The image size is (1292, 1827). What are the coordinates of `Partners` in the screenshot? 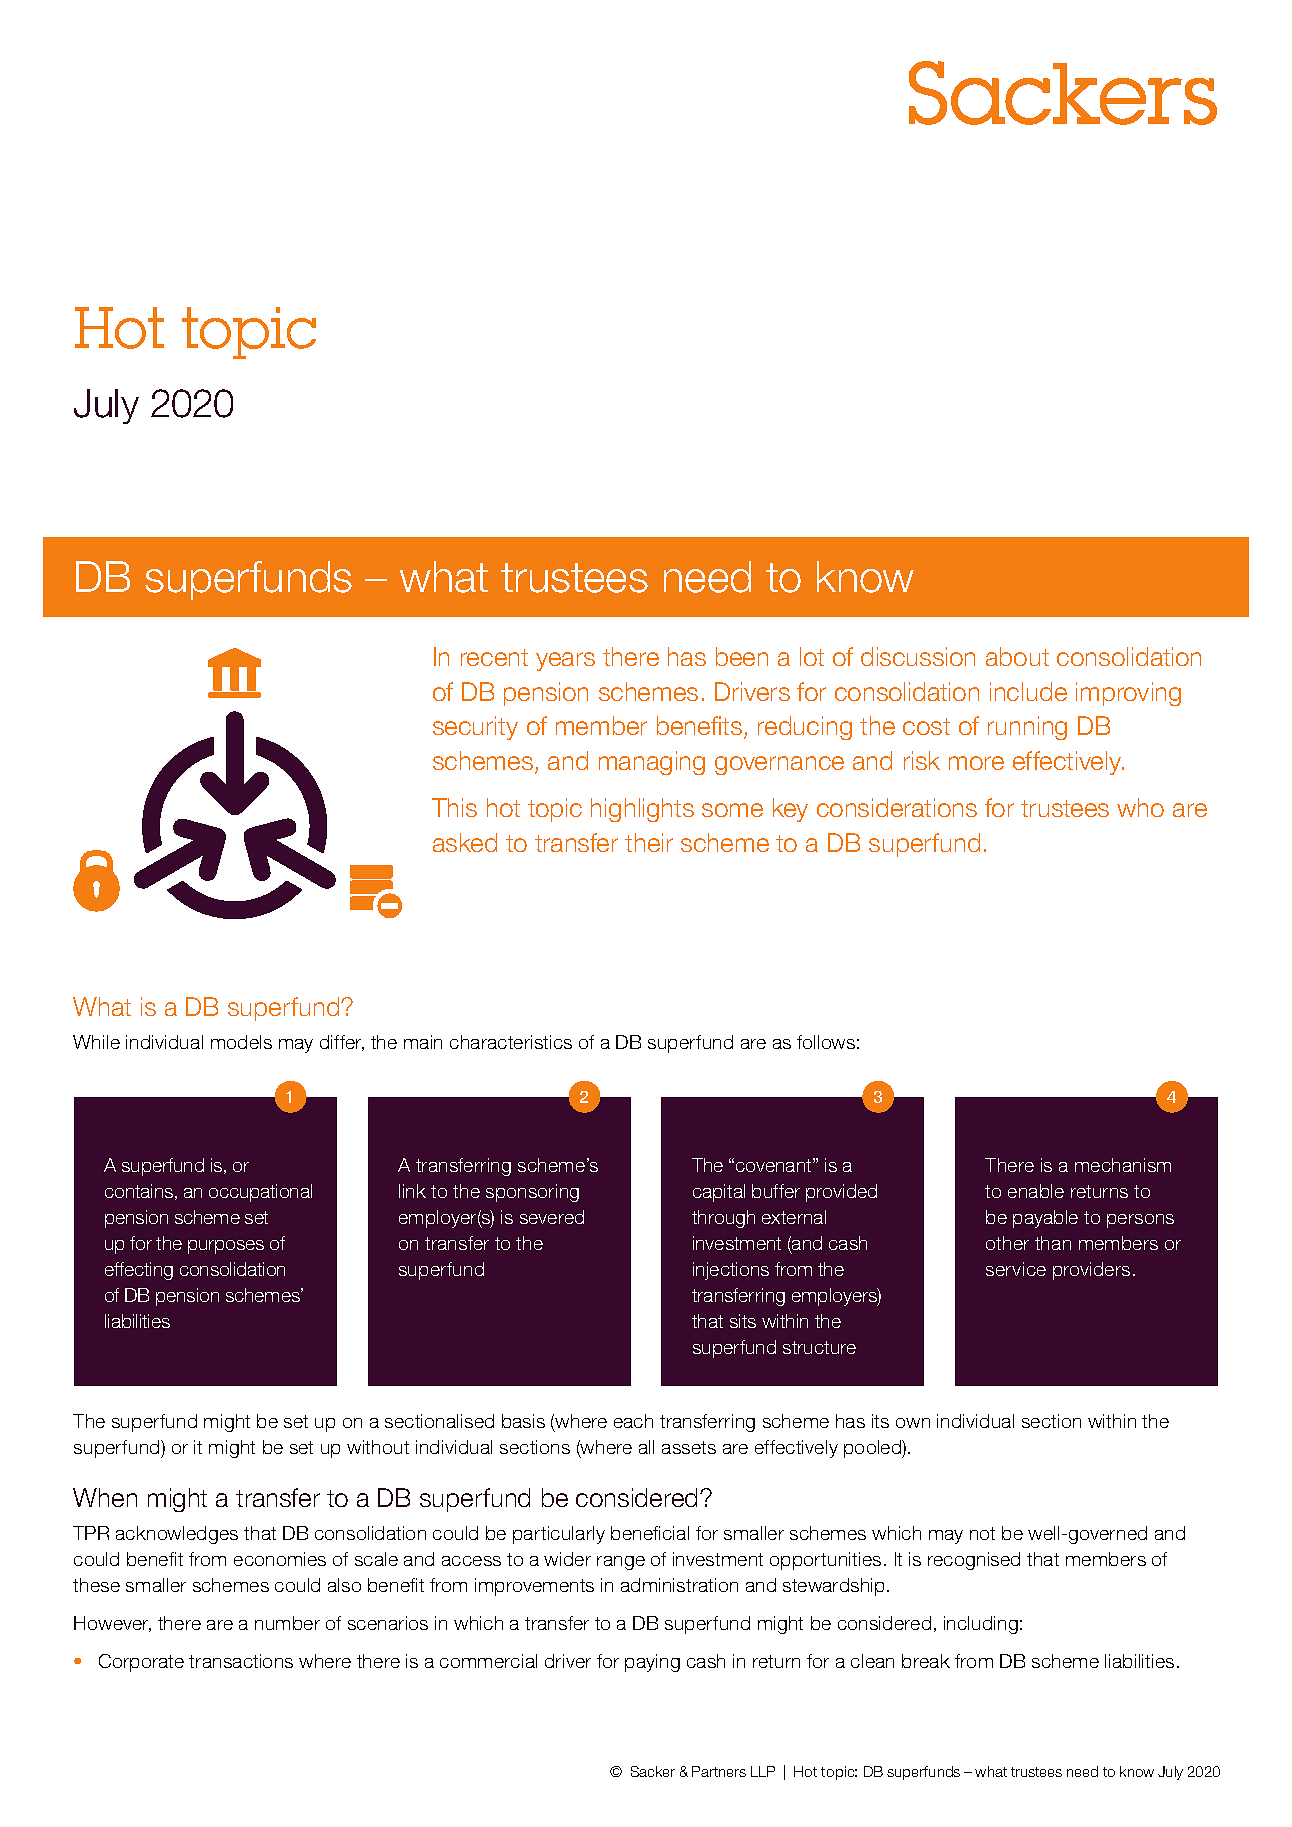 It's located at (719, 1771).
